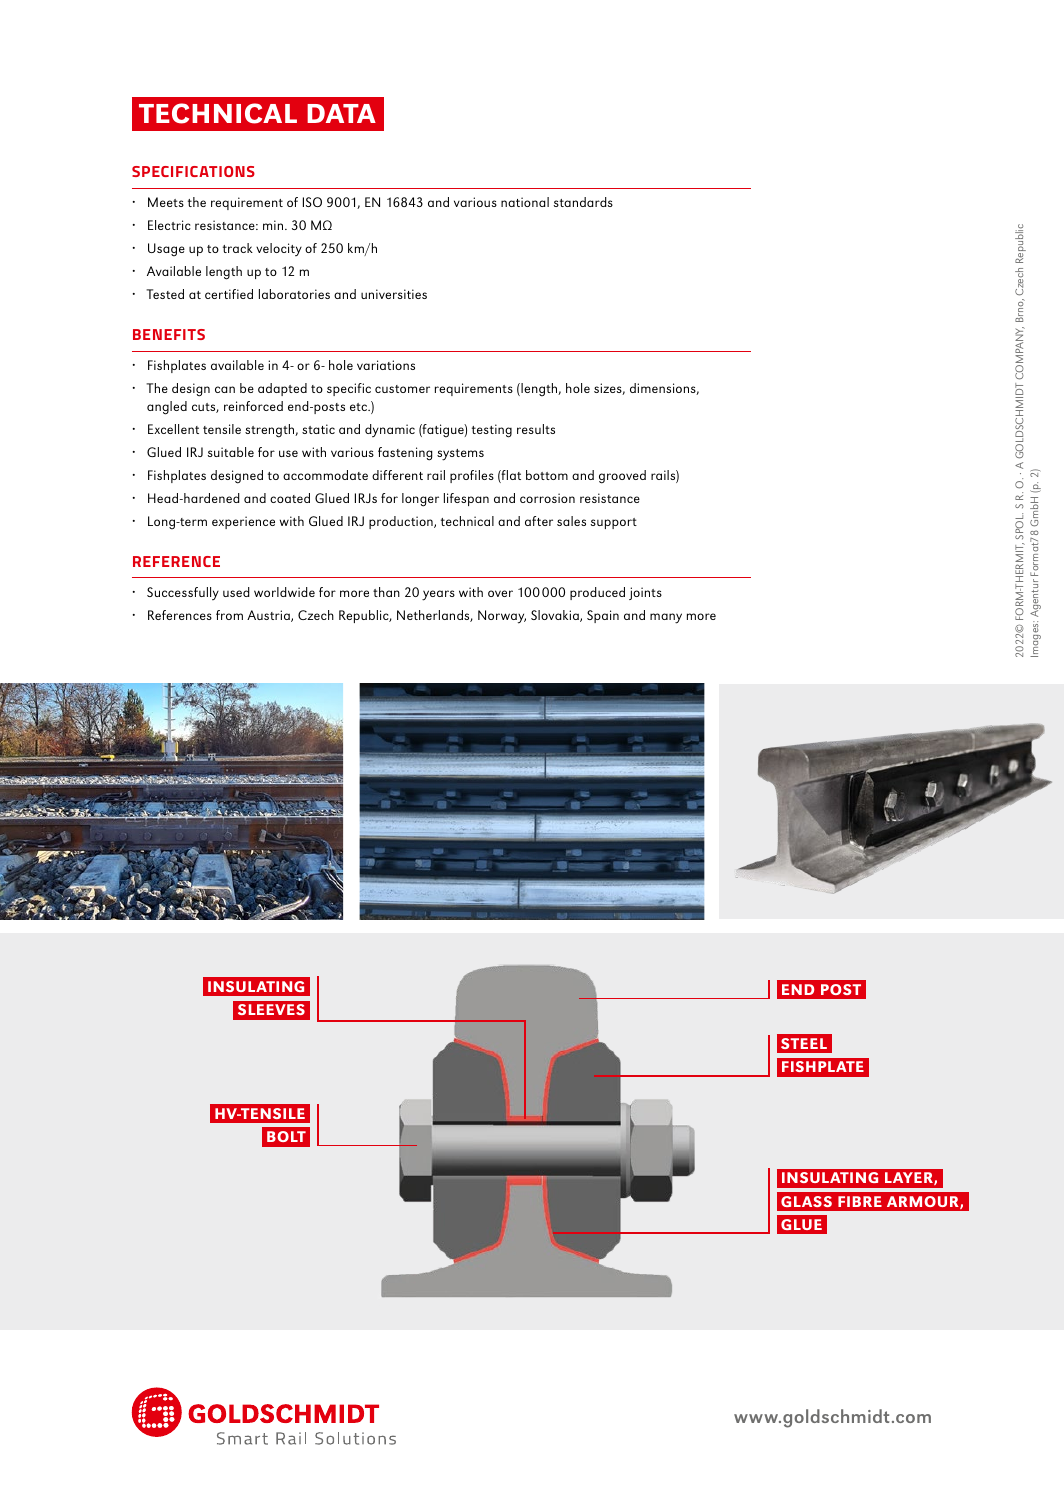 The image size is (1064, 1504). What do you see at coordinates (269, 616) in the document?
I see `Austria` at bounding box center [269, 616].
